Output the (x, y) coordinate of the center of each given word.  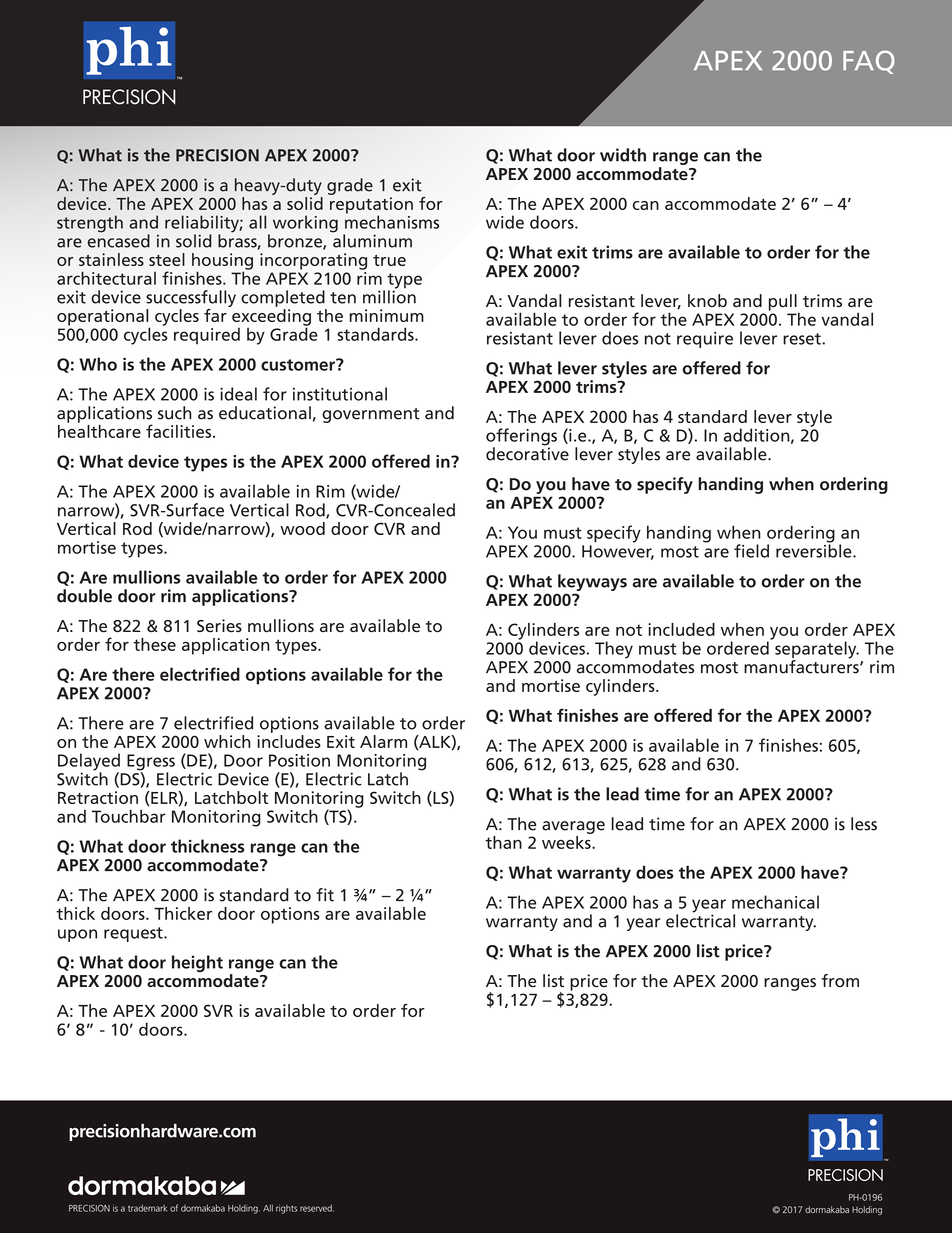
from (840, 980)
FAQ (869, 62)
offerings (521, 438)
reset (803, 339)
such (175, 413)
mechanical (775, 902)
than (503, 842)
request (134, 934)
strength (90, 224)
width (623, 155)
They (614, 650)
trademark (147, 1208)
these (154, 644)
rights (287, 1209)
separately (817, 651)
